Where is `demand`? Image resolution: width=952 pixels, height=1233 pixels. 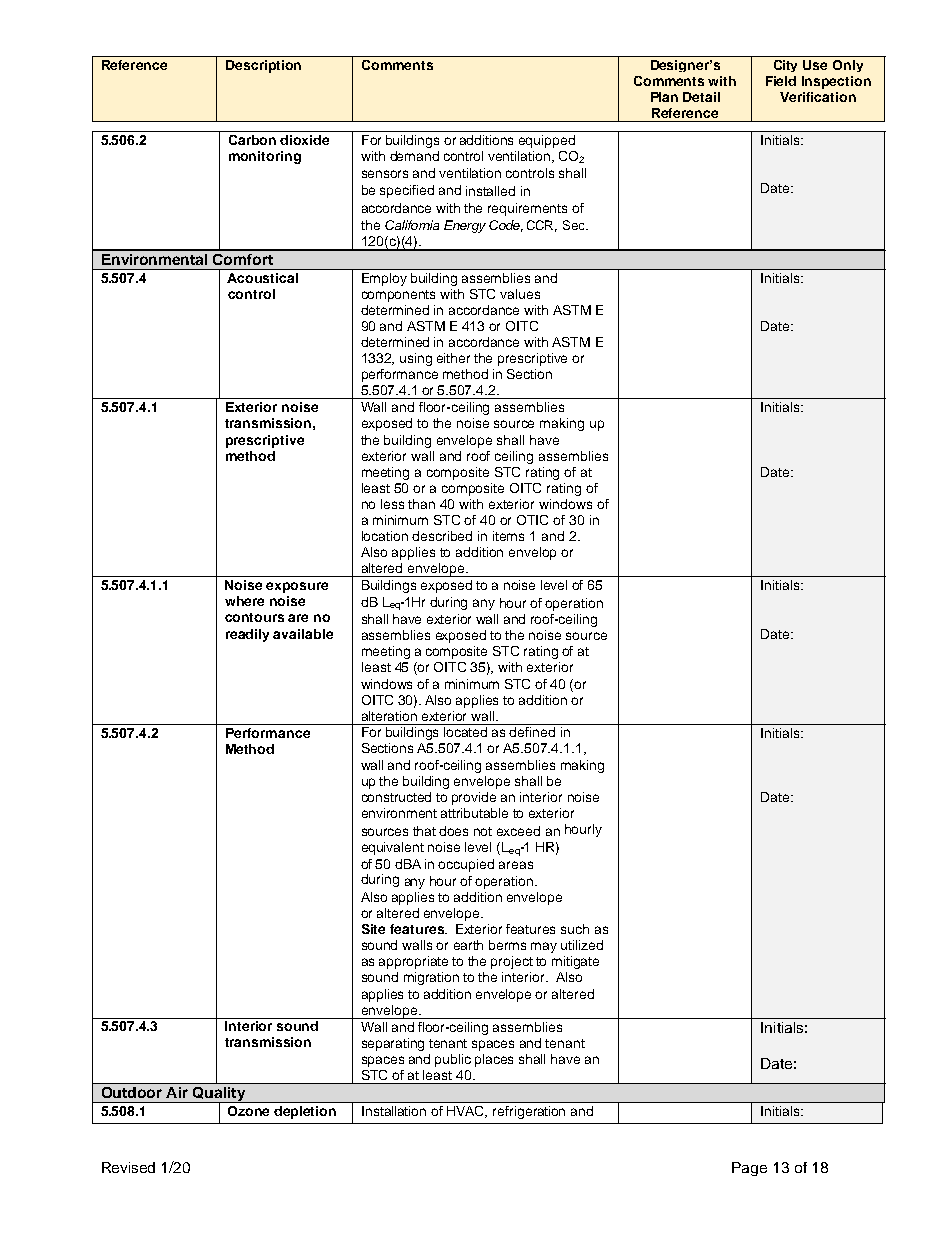
demand is located at coordinates (414, 156).
